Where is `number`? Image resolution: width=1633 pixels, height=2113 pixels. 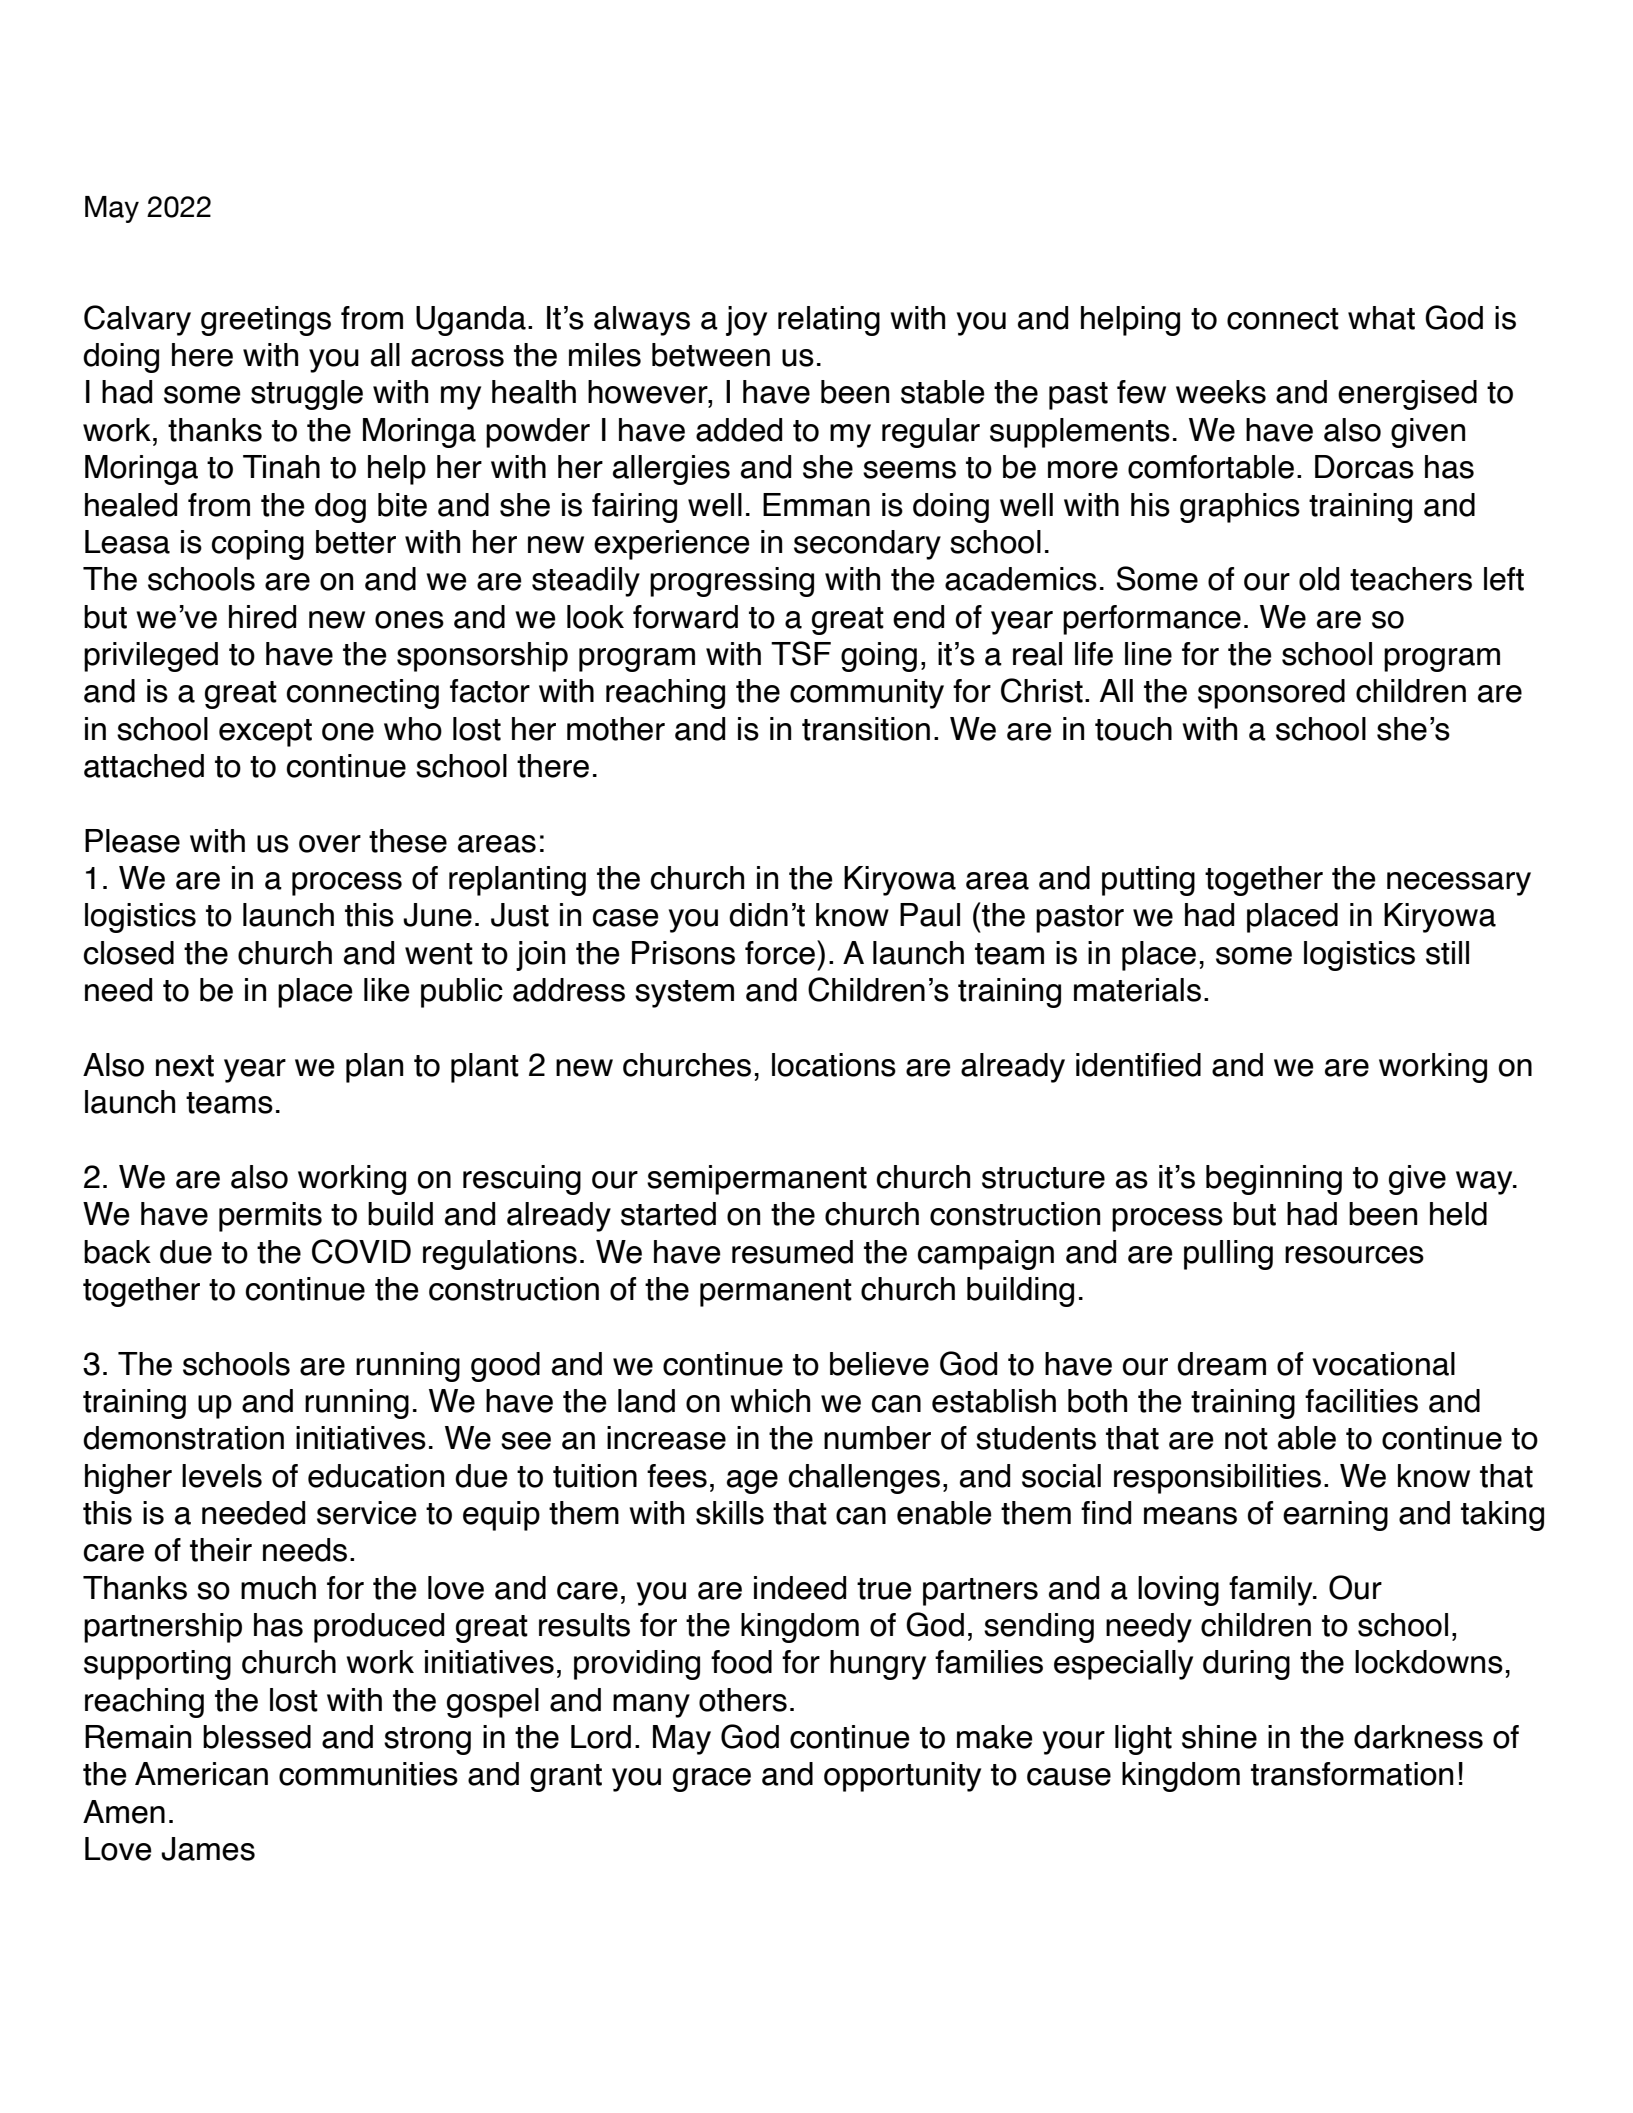
number is located at coordinates (877, 1438).
